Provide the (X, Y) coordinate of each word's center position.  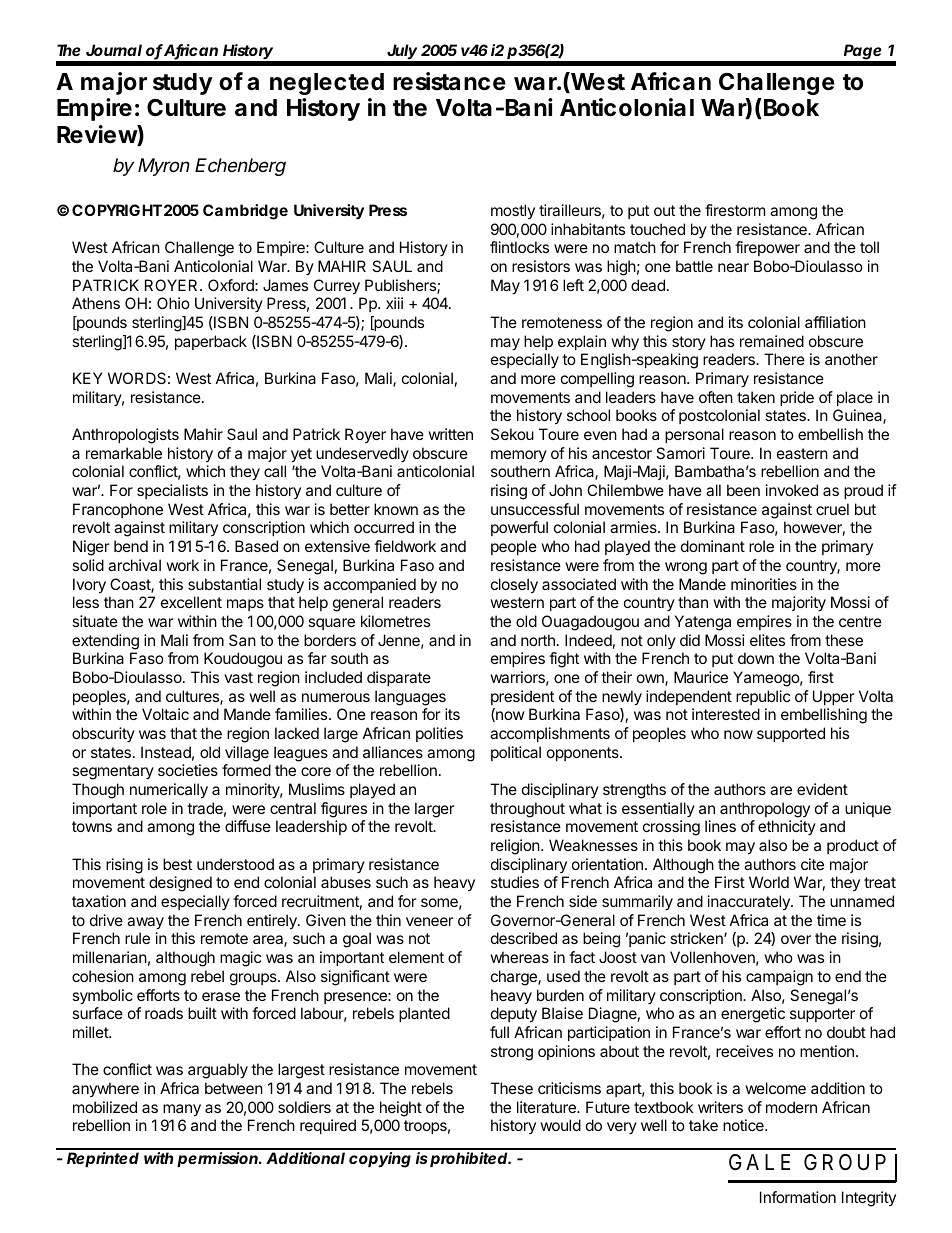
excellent (191, 602)
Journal (114, 50)
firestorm (735, 210)
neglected (327, 84)
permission (217, 1159)
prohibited (468, 1159)
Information (798, 1197)
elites (767, 640)
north (538, 640)
